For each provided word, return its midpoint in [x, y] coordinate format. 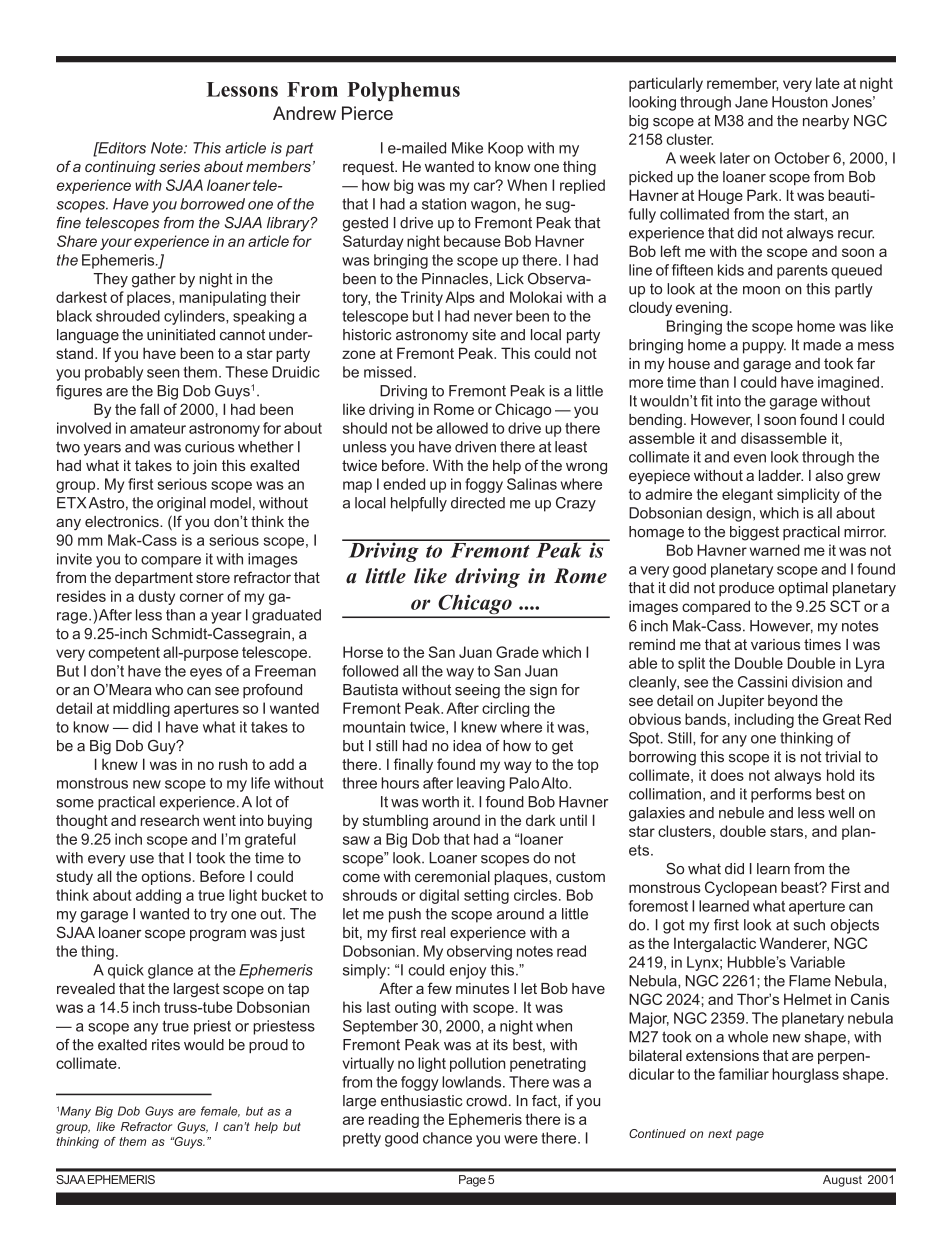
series [179, 166]
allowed [462, 428]
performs [781, 795]
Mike [467, 148]
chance [447, 1138]
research [169, 820]
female [220, 1111]
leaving [481, 784]
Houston [800, 102]
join [205, 467]
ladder [781, 475]
